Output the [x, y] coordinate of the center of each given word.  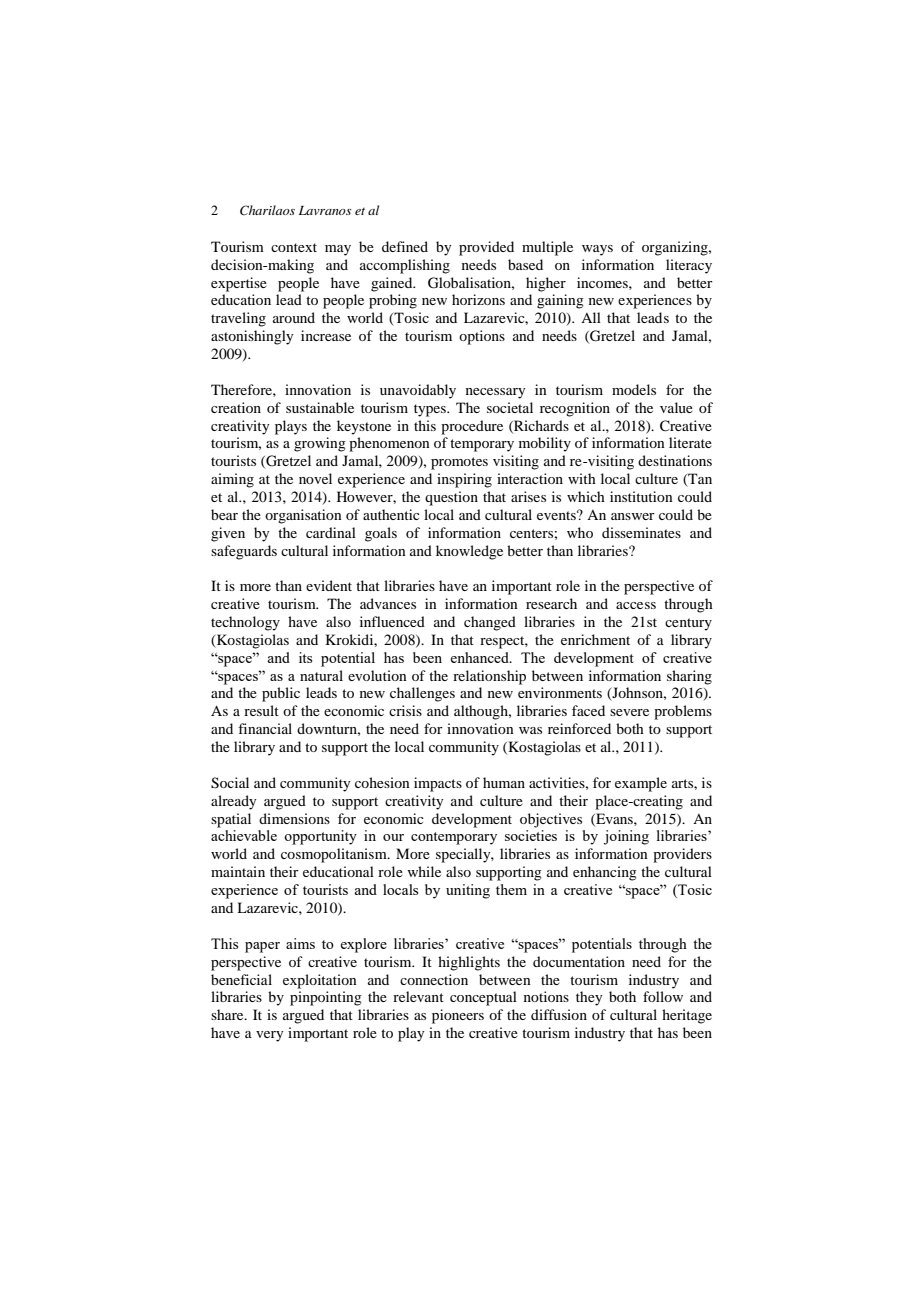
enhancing [605, 873]
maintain [238, 871]
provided [486, 248]
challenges [422, 694]
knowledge [469, 552]
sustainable [320, 407]
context [294, 247]
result [261, 710]
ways [597, 250]
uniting [468, 891]
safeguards [244, 552]
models [634, 389]
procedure [472, 427]
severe [629, 712]
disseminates [641, 532]
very [269, 1036]
